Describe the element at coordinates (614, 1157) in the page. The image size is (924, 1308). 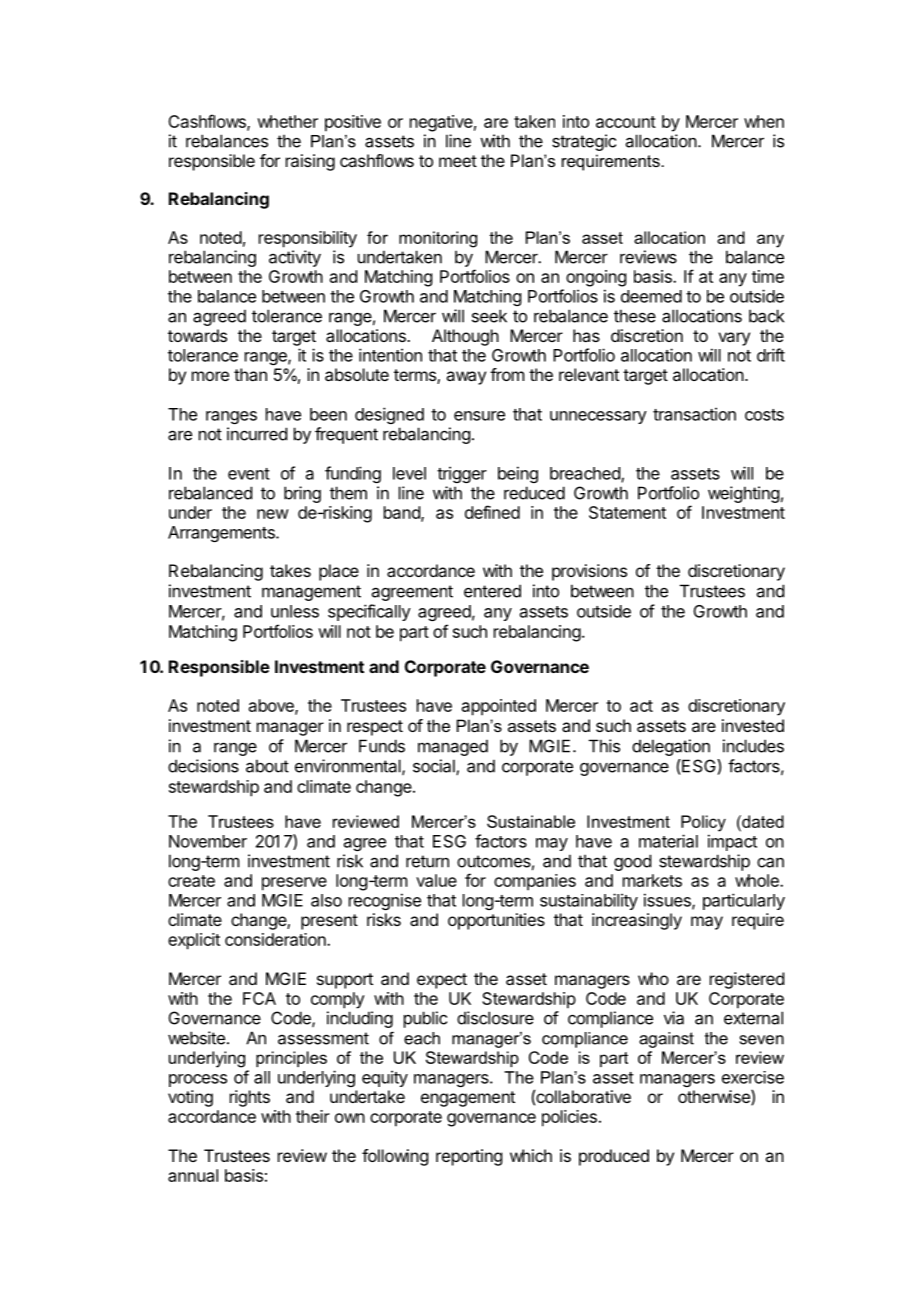
I see `produced` at that location.
